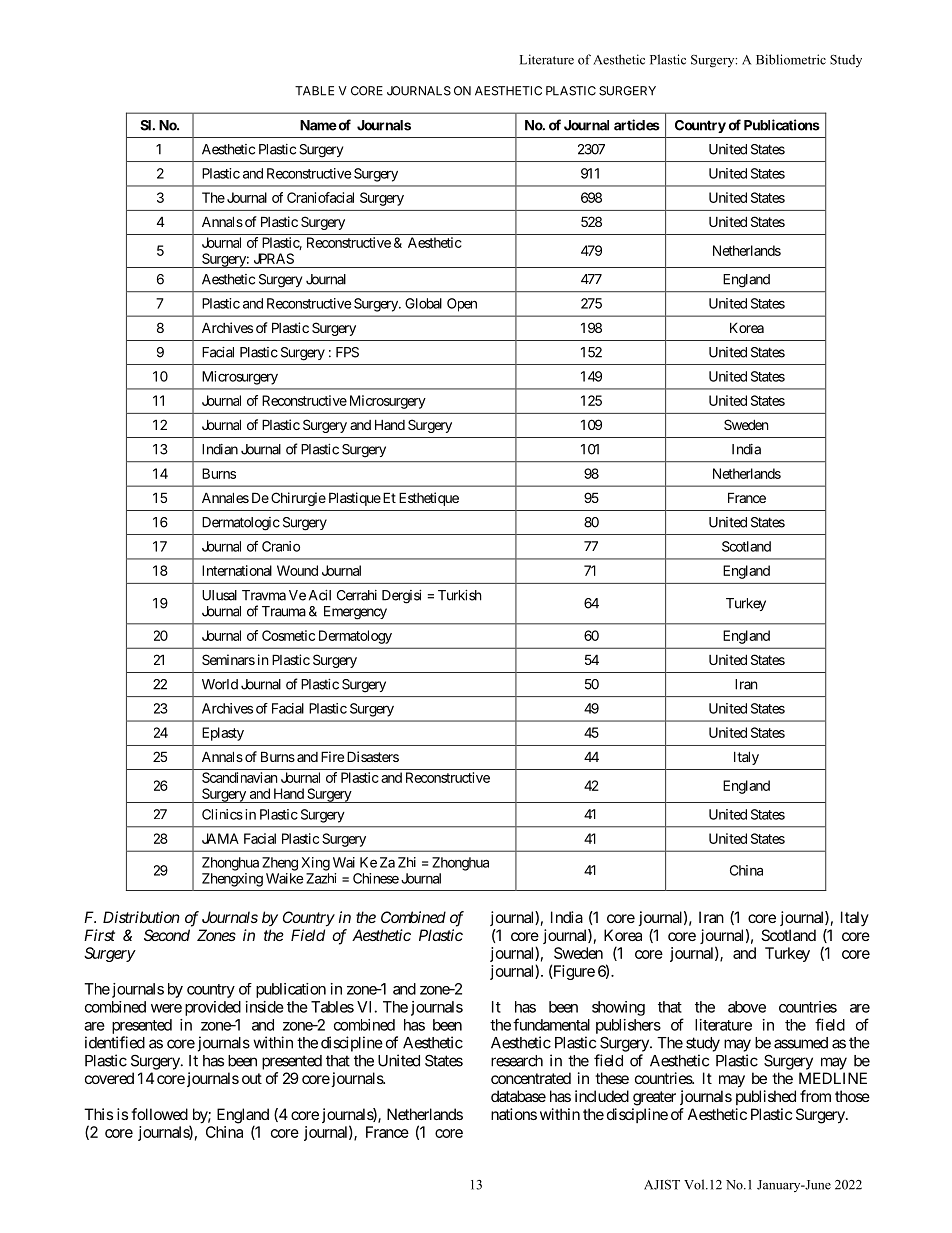 This screenshot has width=952, height=1233. What do you see at coordinates (517, 1061) in the screenshot?
I see `research` at bounding box center [517, 1061].
